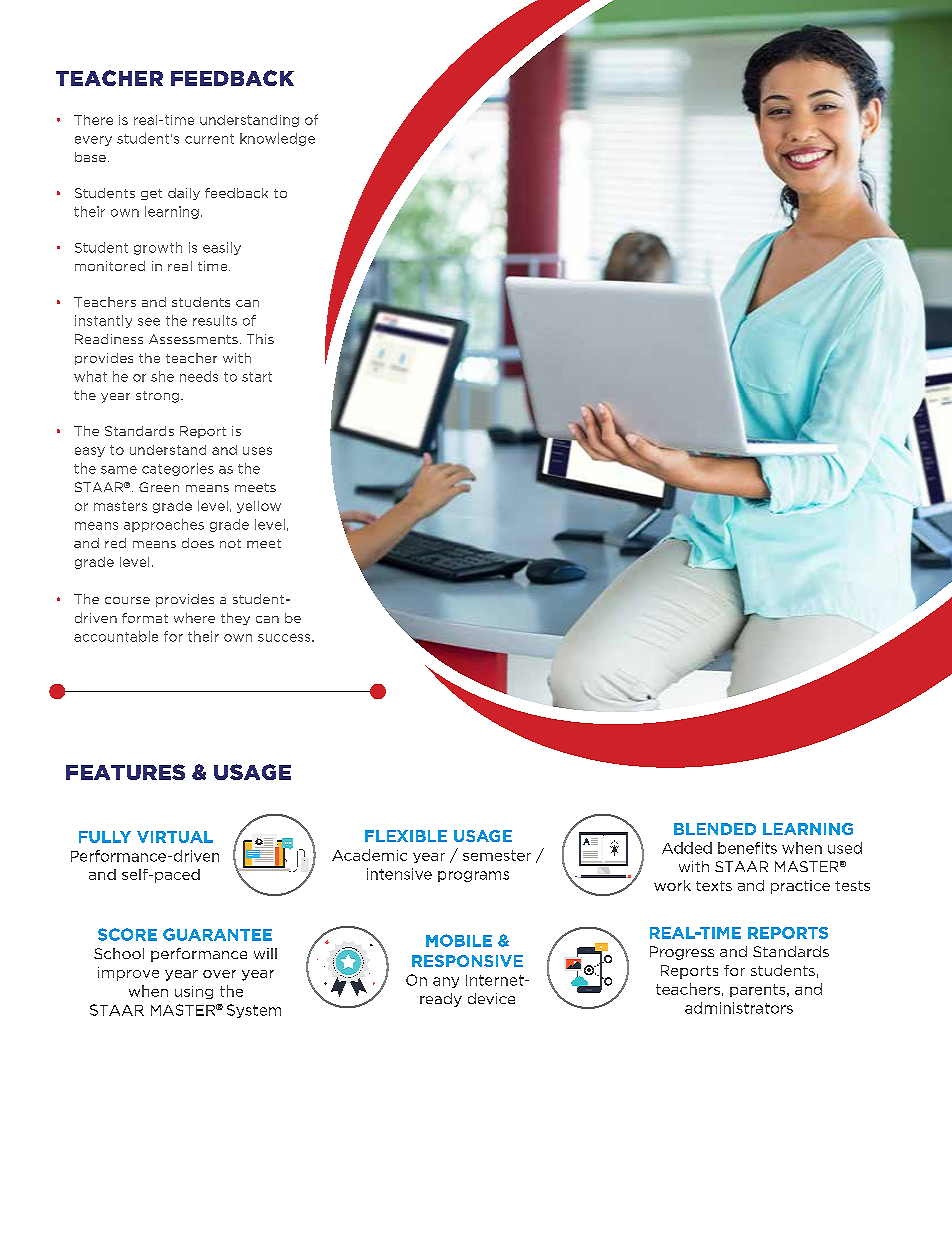 The image size is (952, 1233). I want to click on FLEXIBLE, so click(406, 836).
